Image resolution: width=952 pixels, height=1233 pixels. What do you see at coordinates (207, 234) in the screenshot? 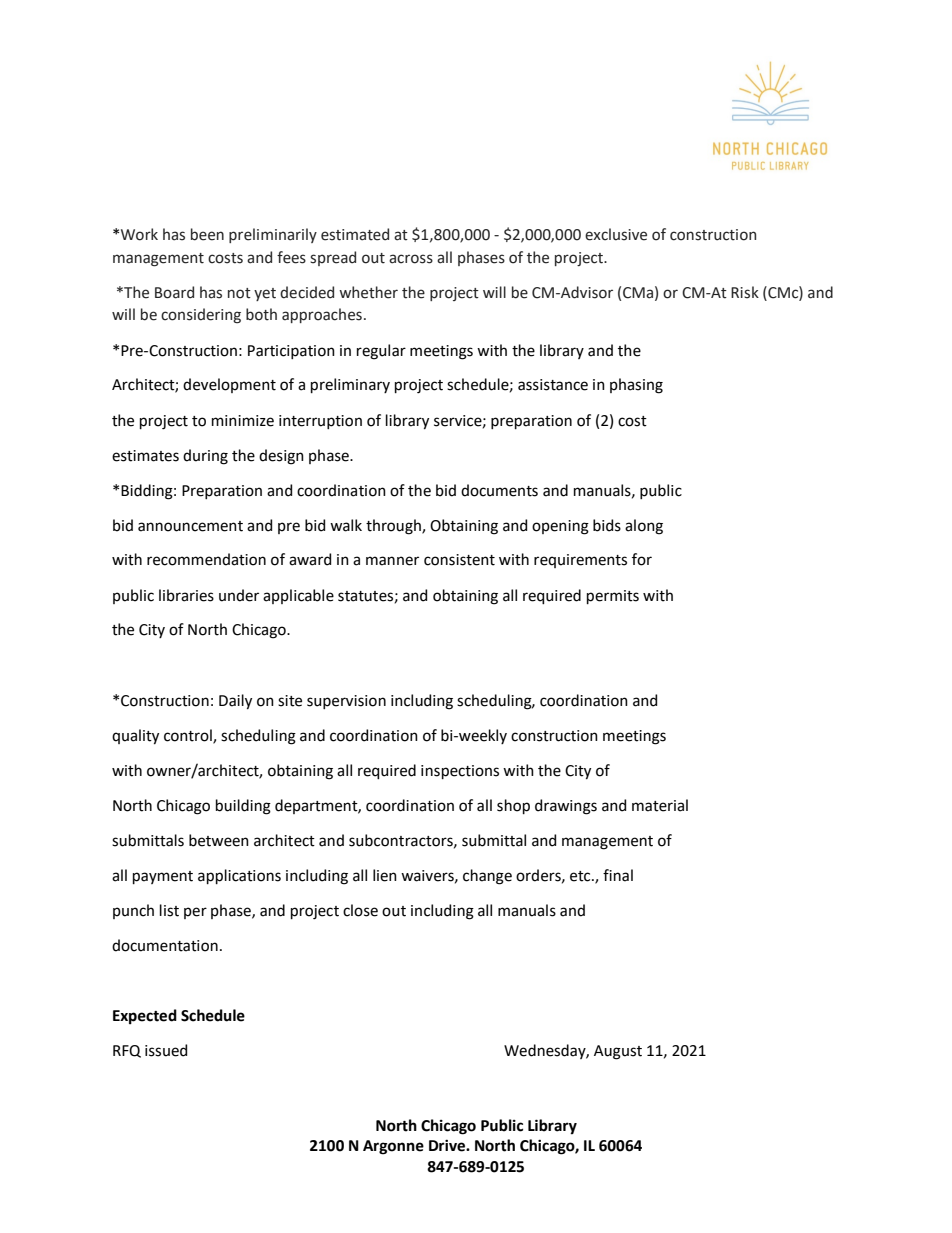
I see `been` at bounding box center [207, 234].
